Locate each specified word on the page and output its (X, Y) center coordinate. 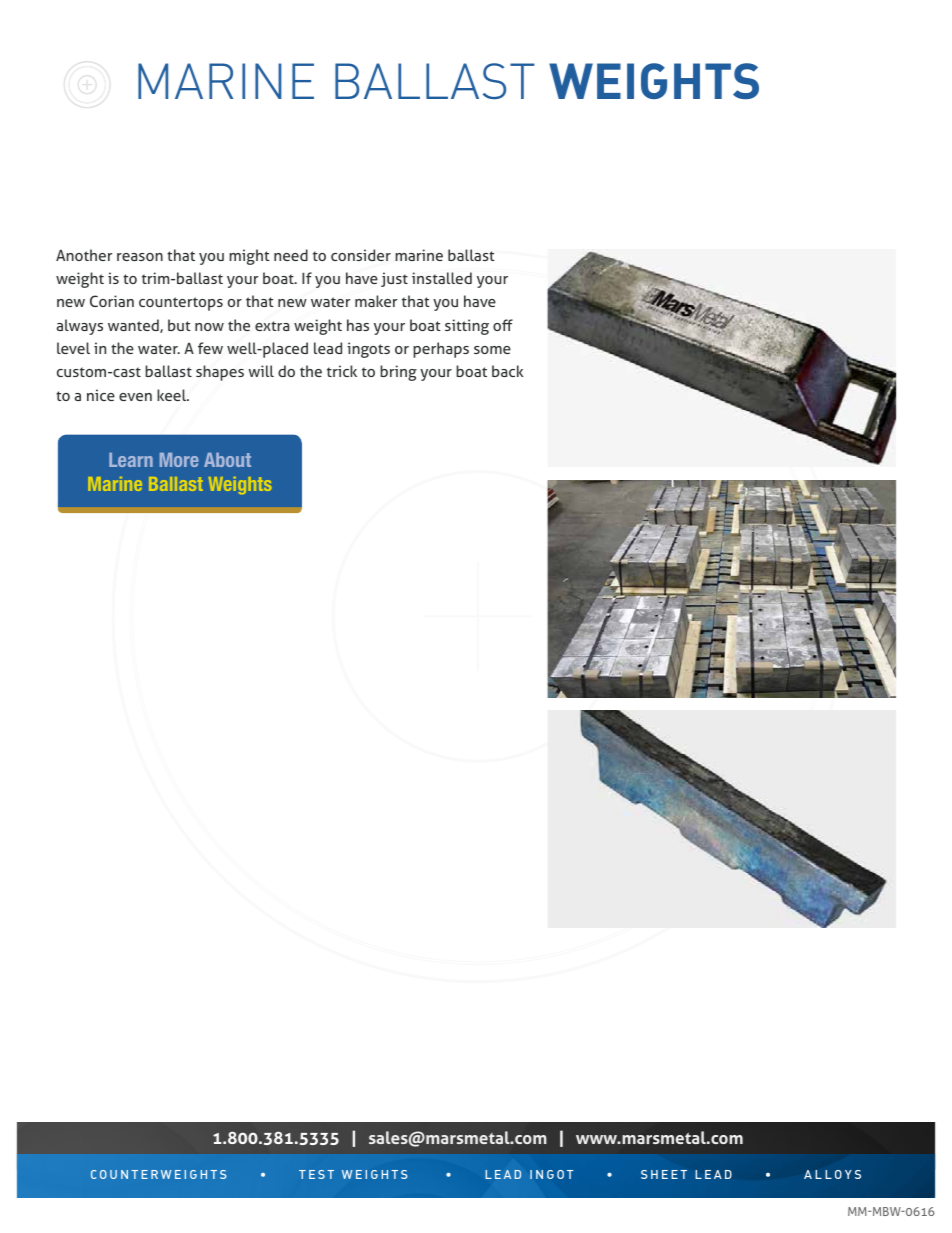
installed (442, 278)
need (291, 255)
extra (272, 326)
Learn (131, 460)
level (73, 348)
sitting (467, 327)
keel (173, 395)
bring (398, 373)
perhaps (441, 350)
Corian (112, 301)
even (135, 397)
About (227, 460)
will (261, 371)
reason (140, 257)
